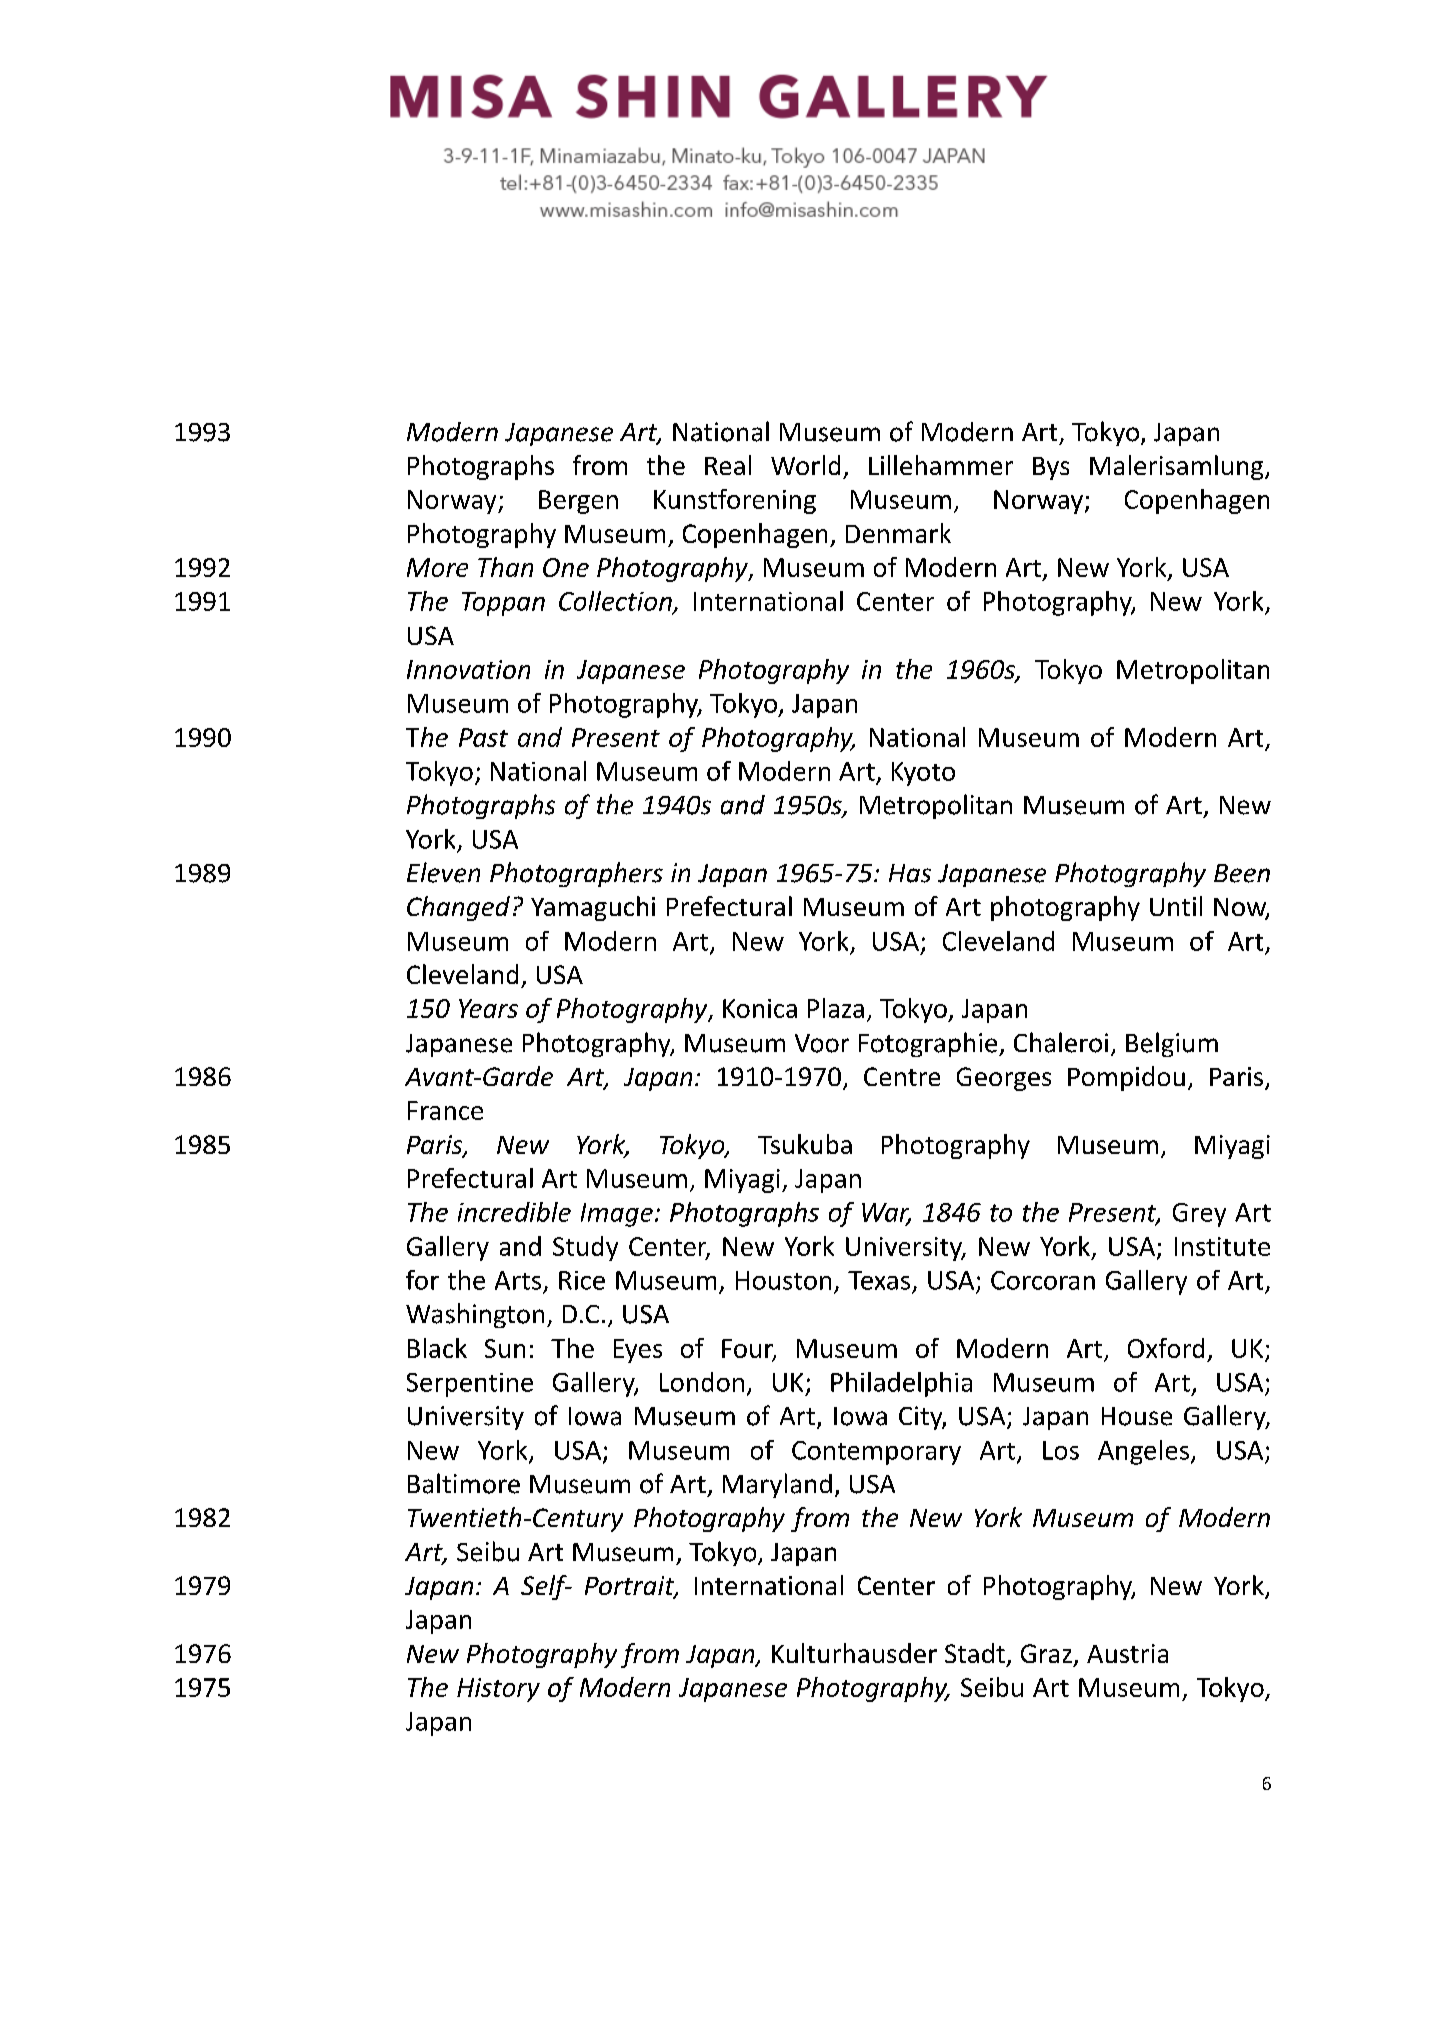 This screenshot has width=1443, height=2041. I want to click on Austria, so click(1127, 1653).
